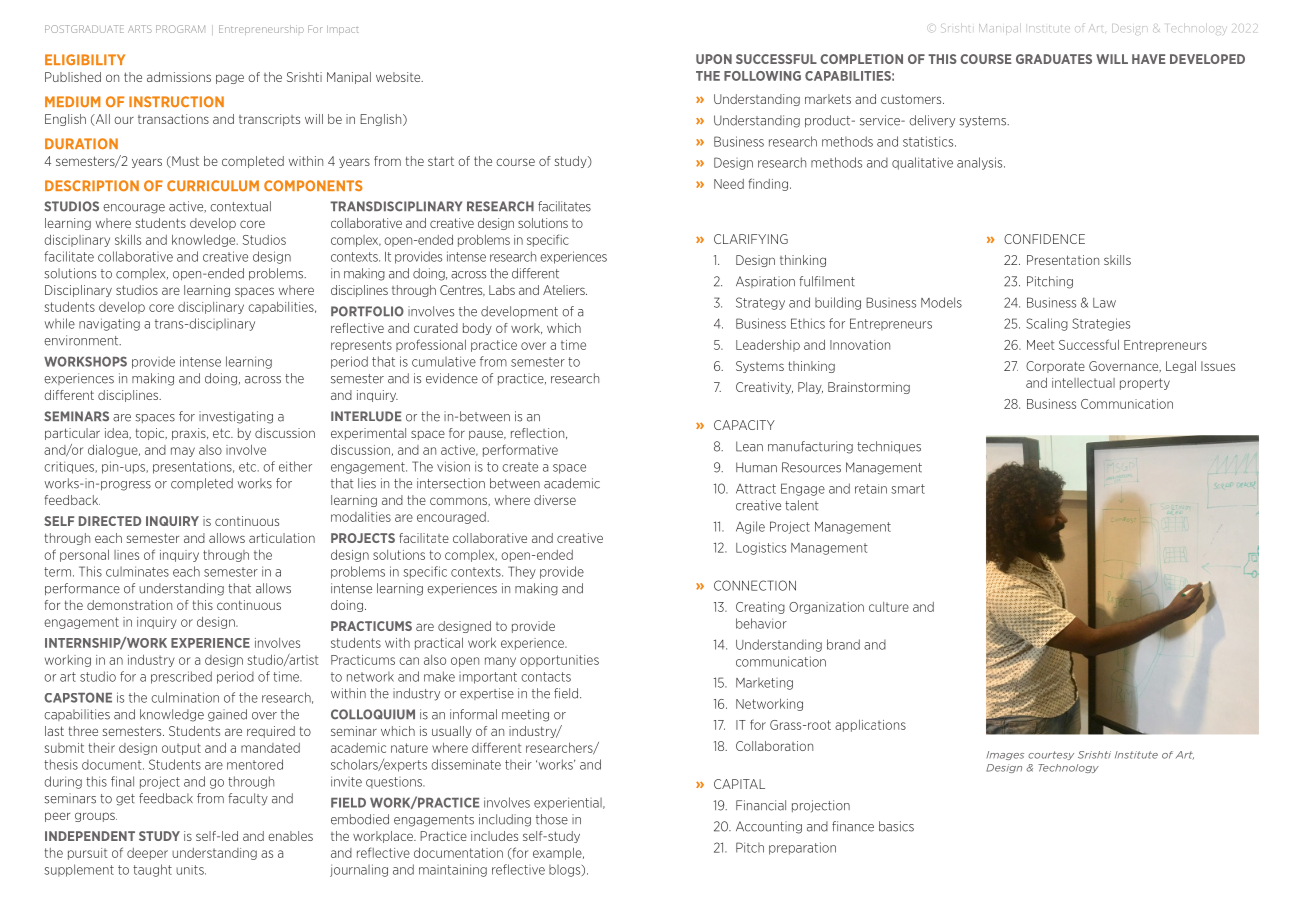  I want to click on prescribed, so click(181, 677).
